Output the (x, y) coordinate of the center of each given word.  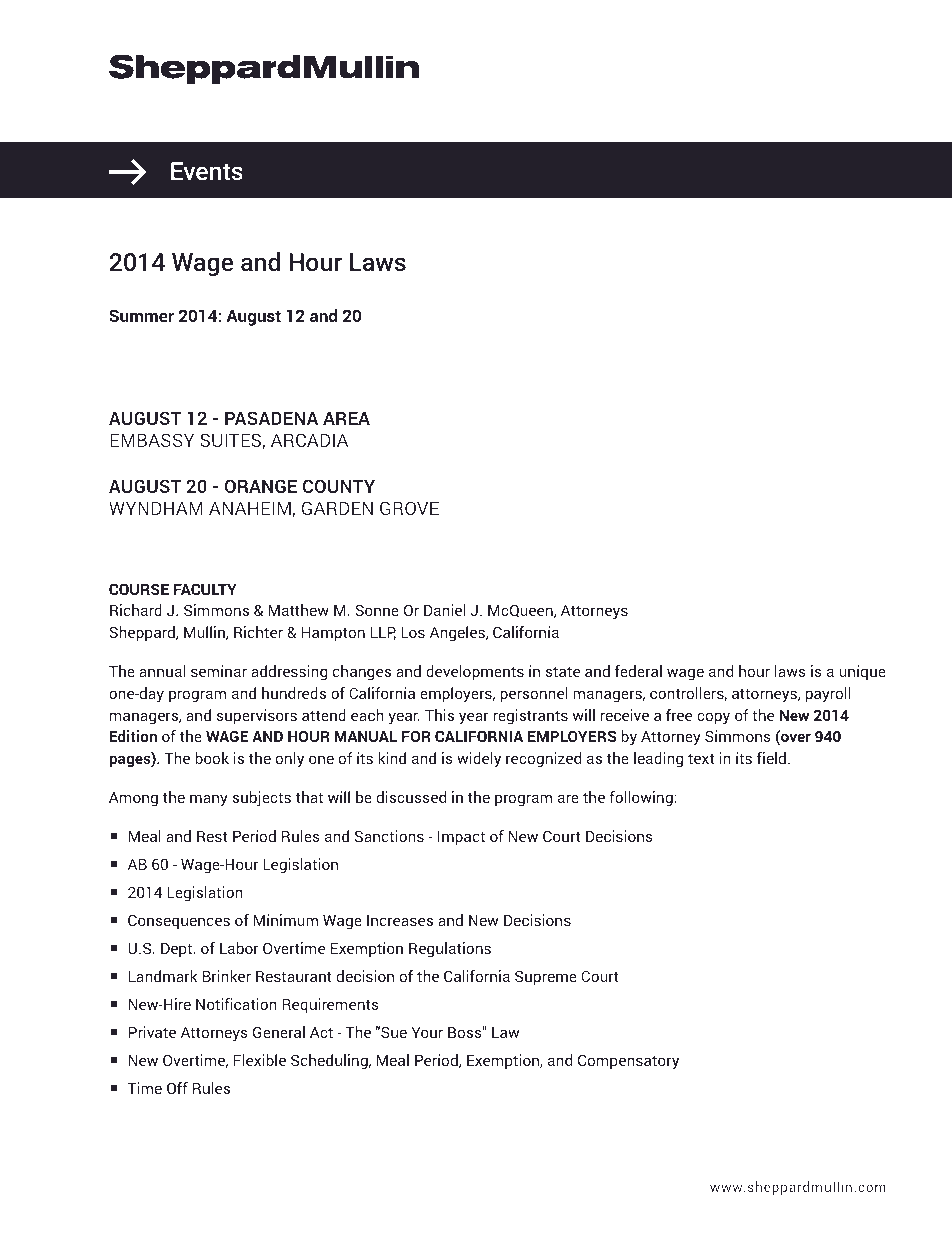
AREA (346, 418)
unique (862, 672)
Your (427, 1032)
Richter (258, 632)
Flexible (260, 1060)
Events (207, 171)
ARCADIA (309, 440)
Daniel (444, 610)
